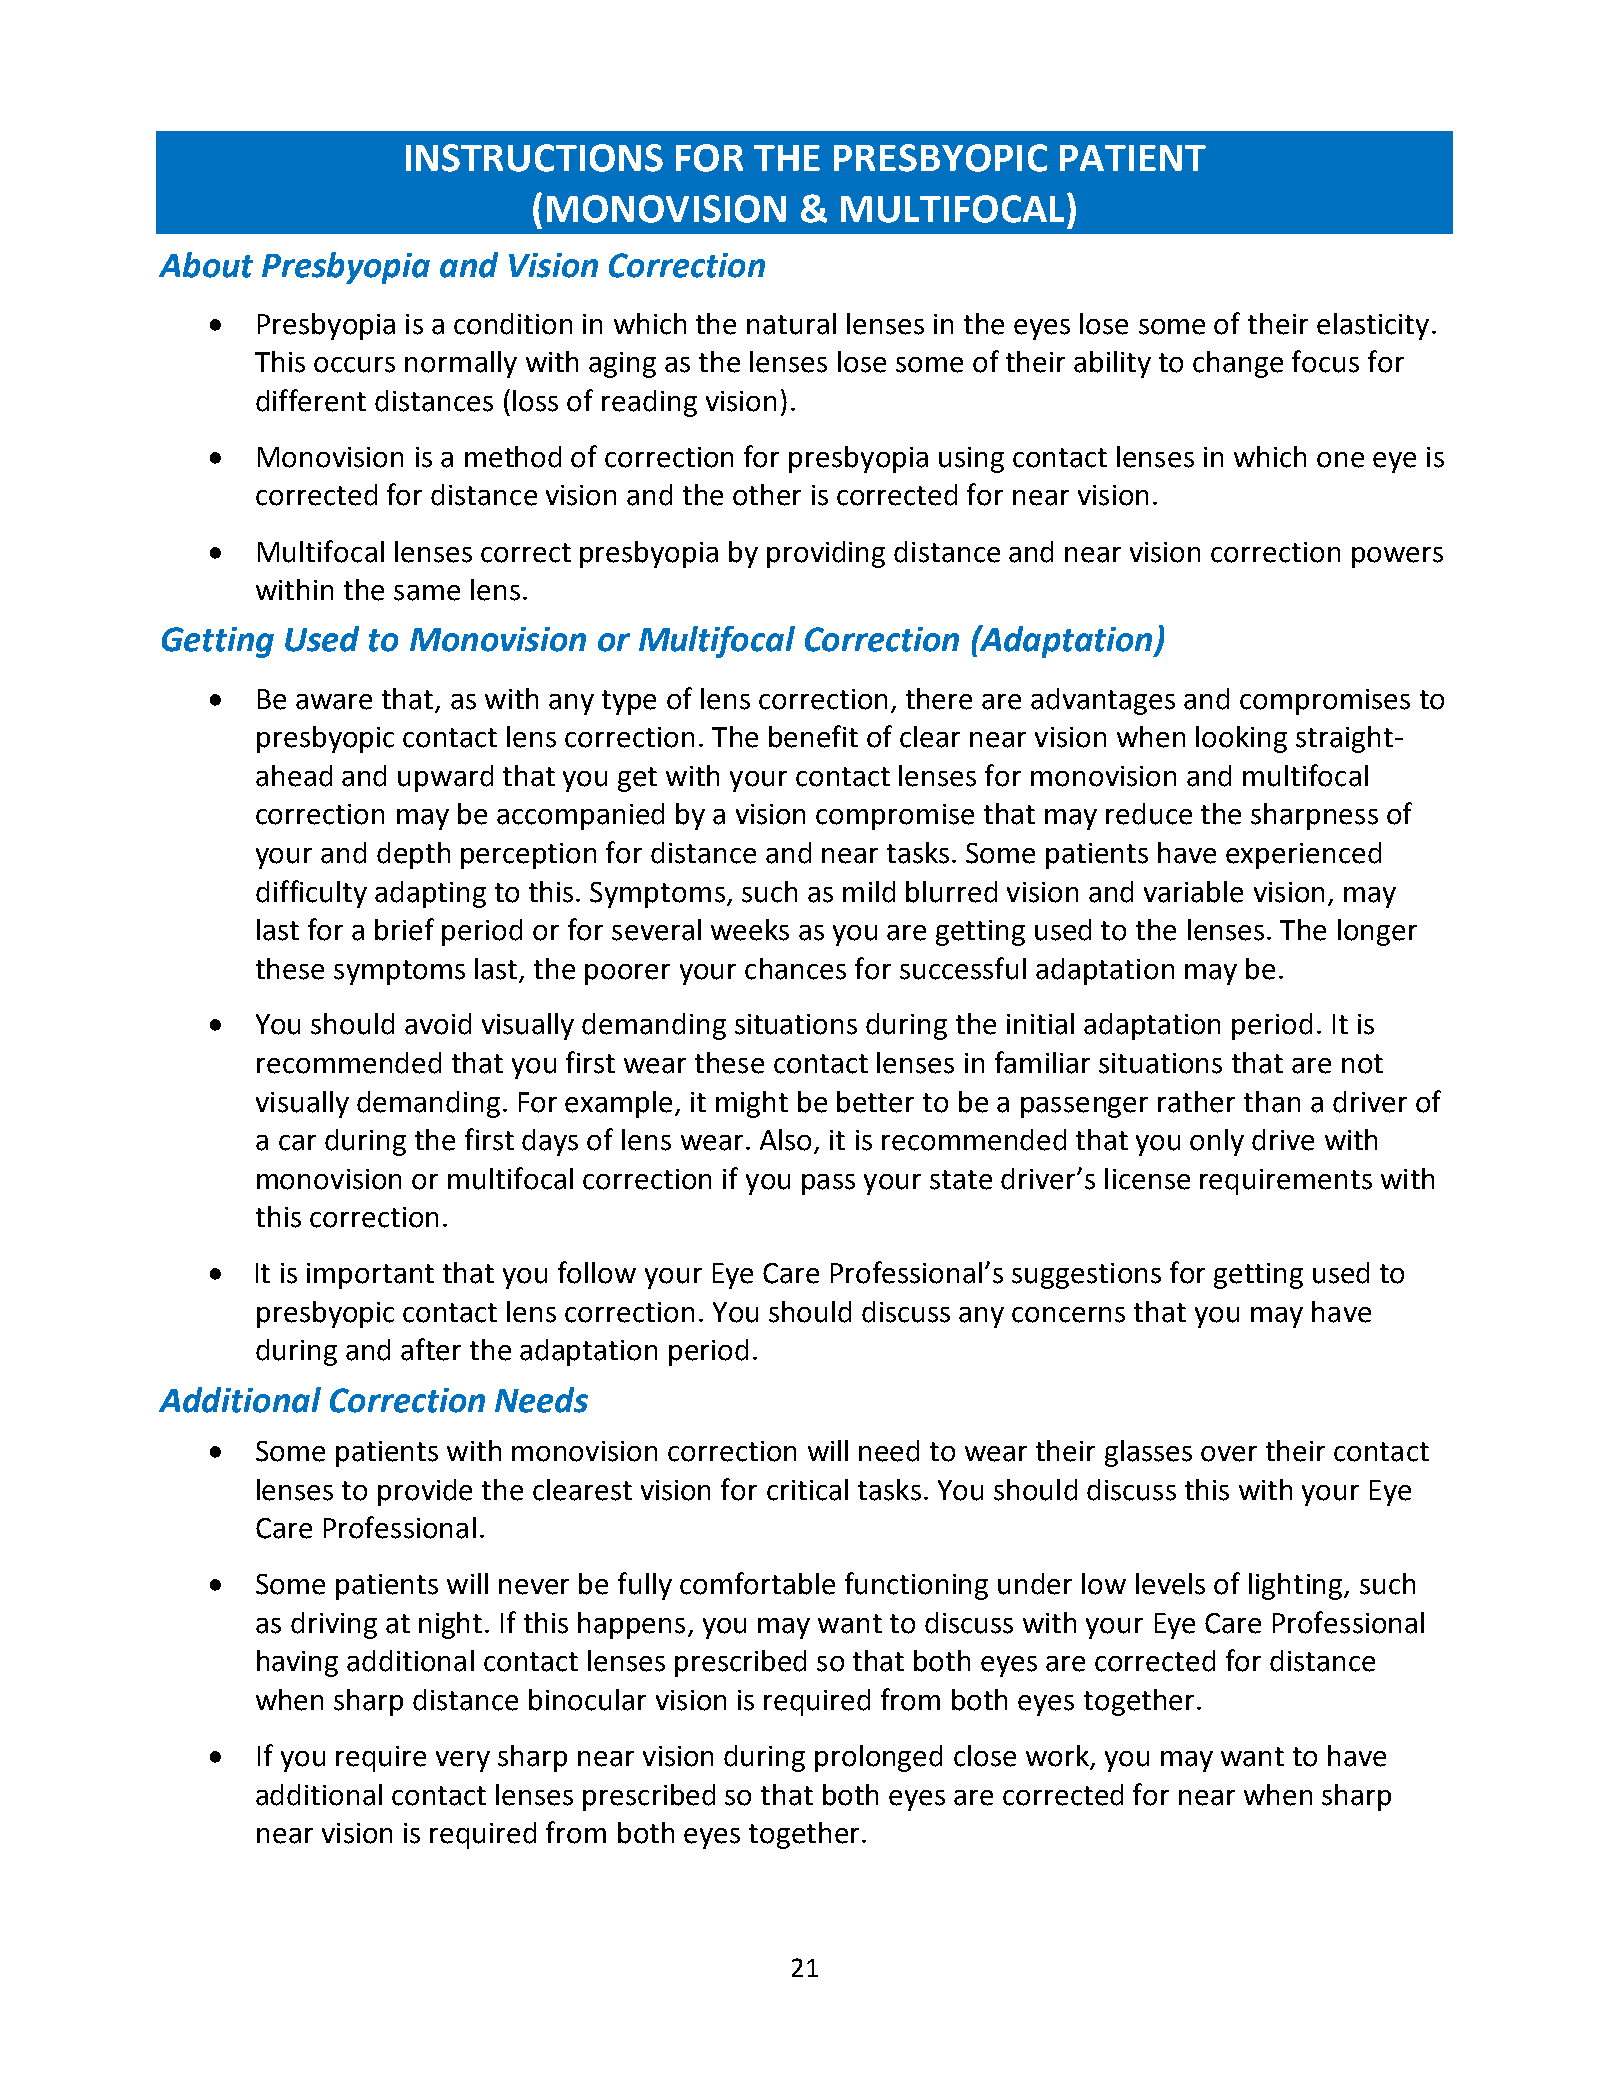 This image has height=2083, width=1610. I want to click on Also, so click(787, 1141).
